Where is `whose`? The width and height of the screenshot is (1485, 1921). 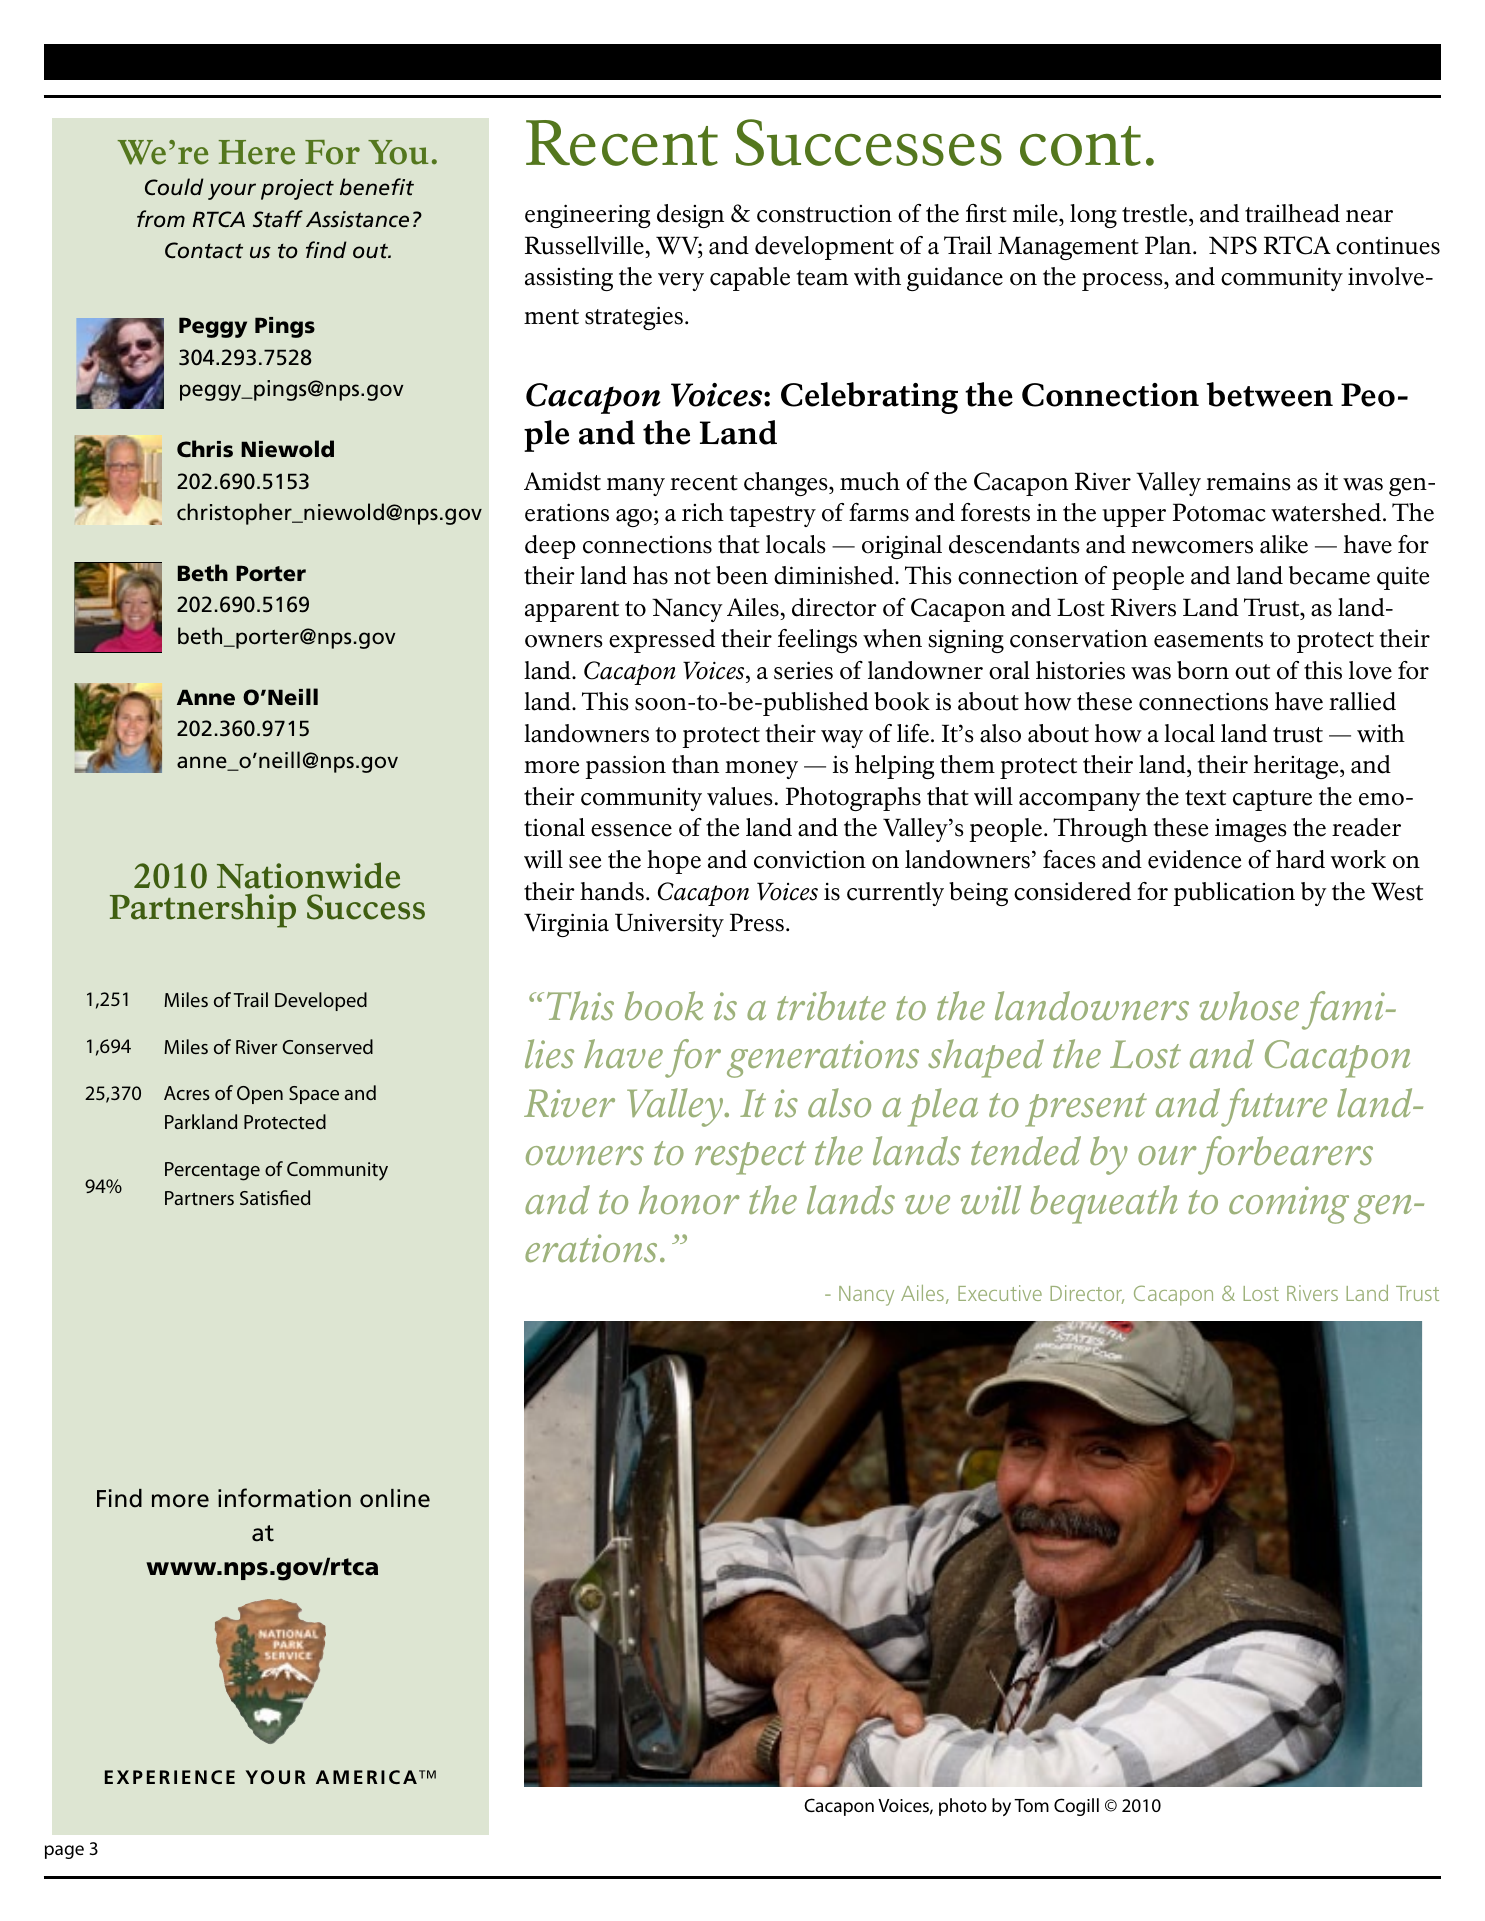 whose is located at coordinates (1249, 1006).
